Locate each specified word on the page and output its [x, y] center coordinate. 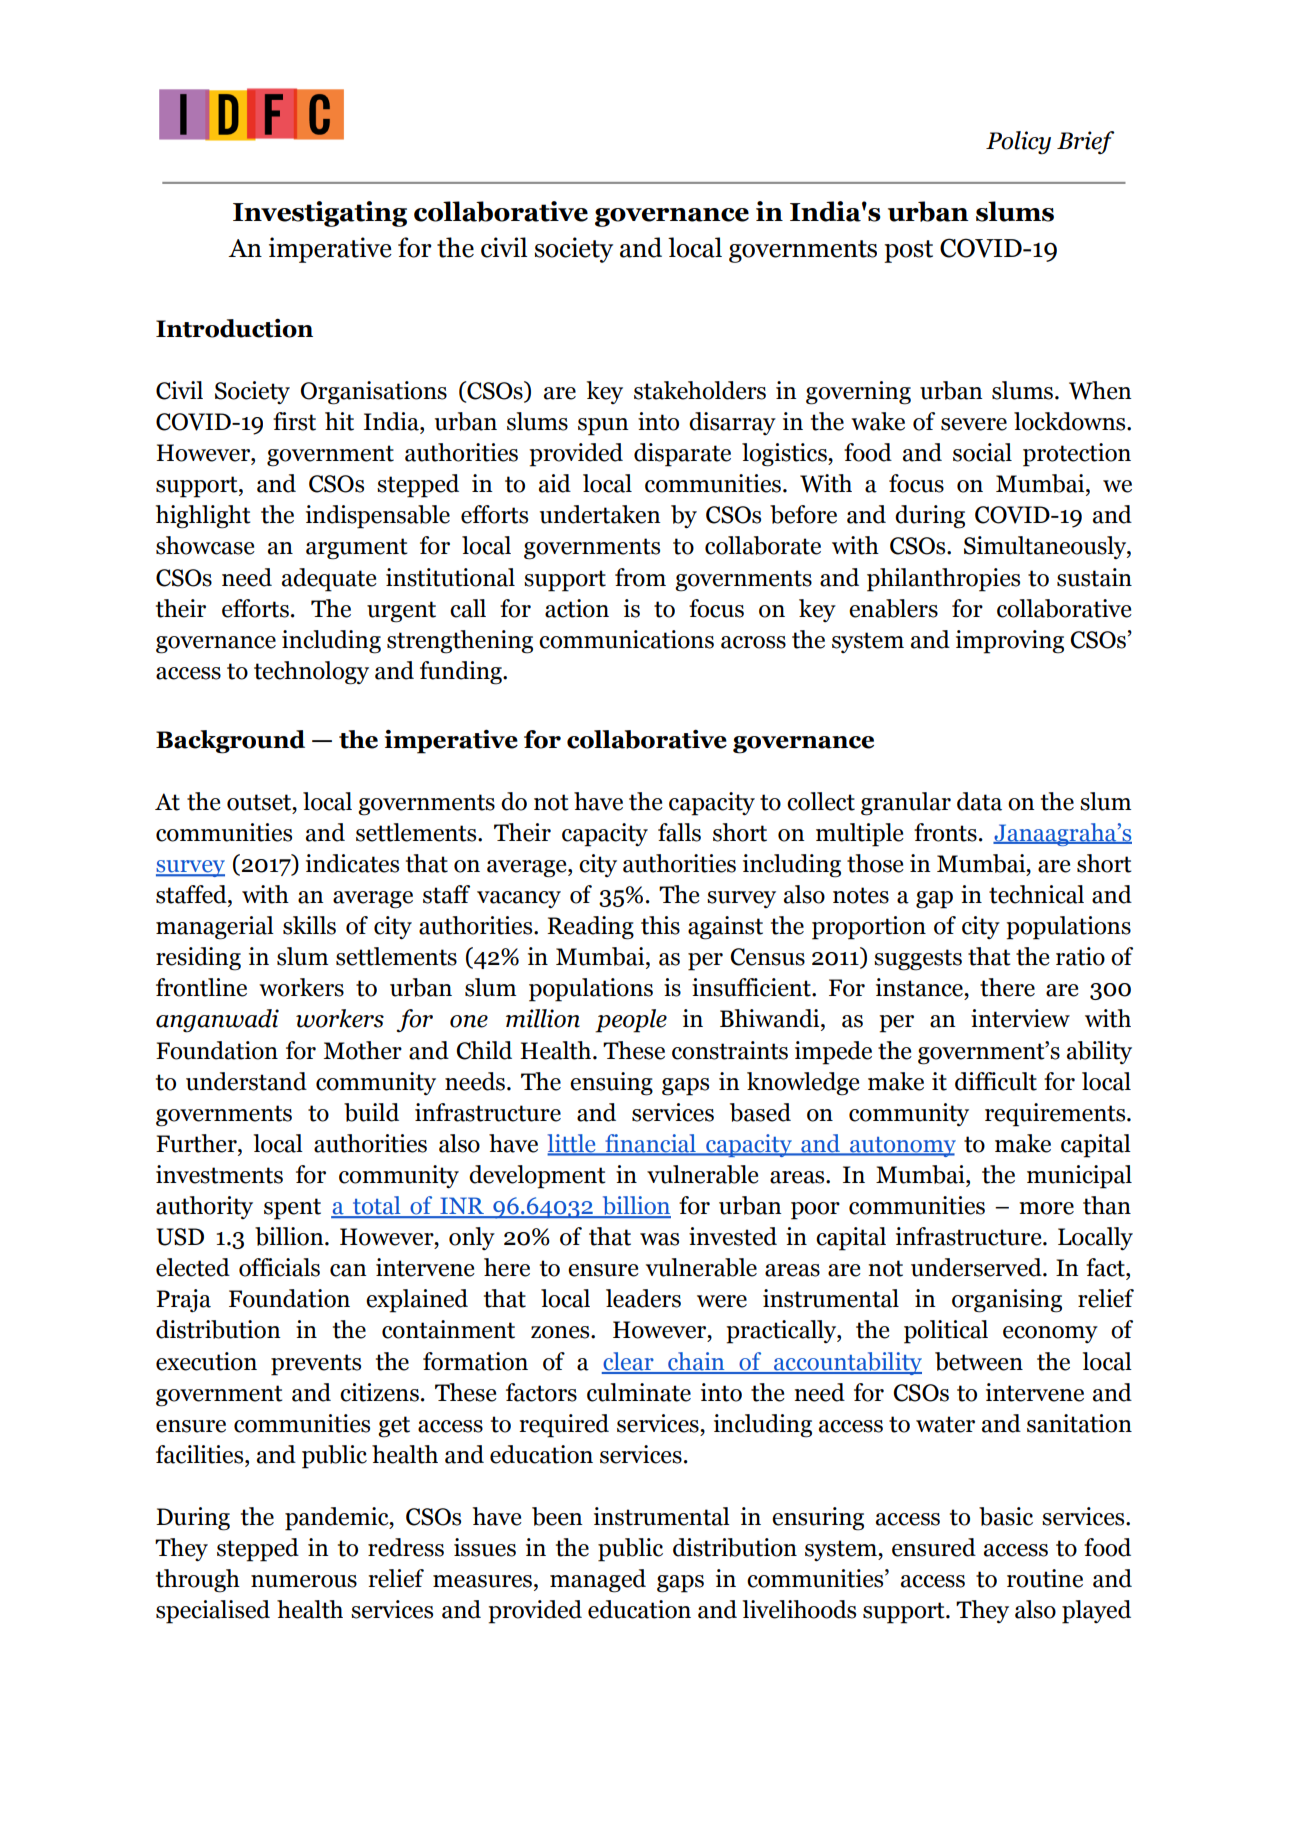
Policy [1018, 143]
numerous [304, 1581]
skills [309, 925]
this [660, 925]
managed [598, 1581]
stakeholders [700, 390]
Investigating [320, 214]
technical [1036, 894]
